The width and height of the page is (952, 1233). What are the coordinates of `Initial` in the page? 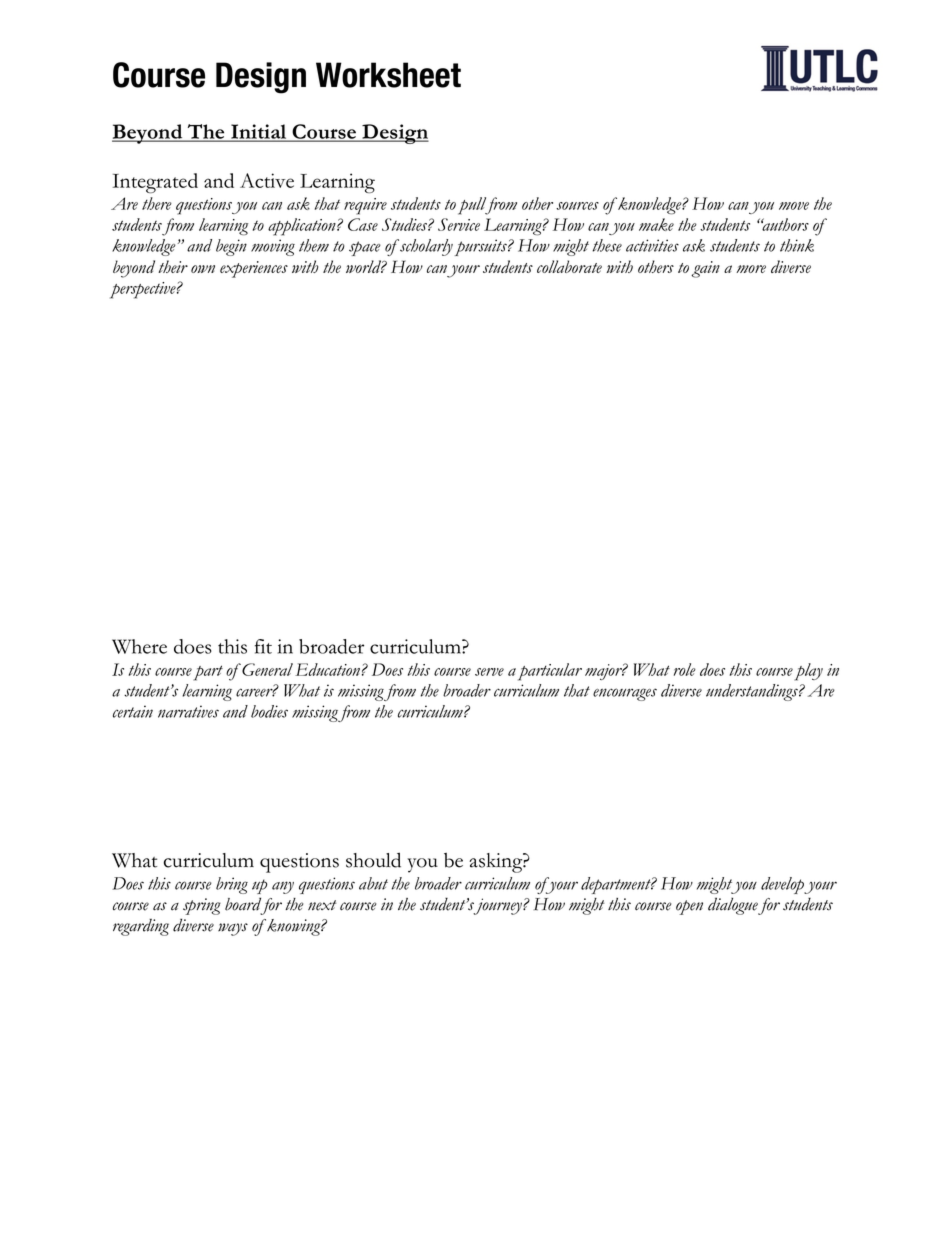 It's located at (259, 132).
